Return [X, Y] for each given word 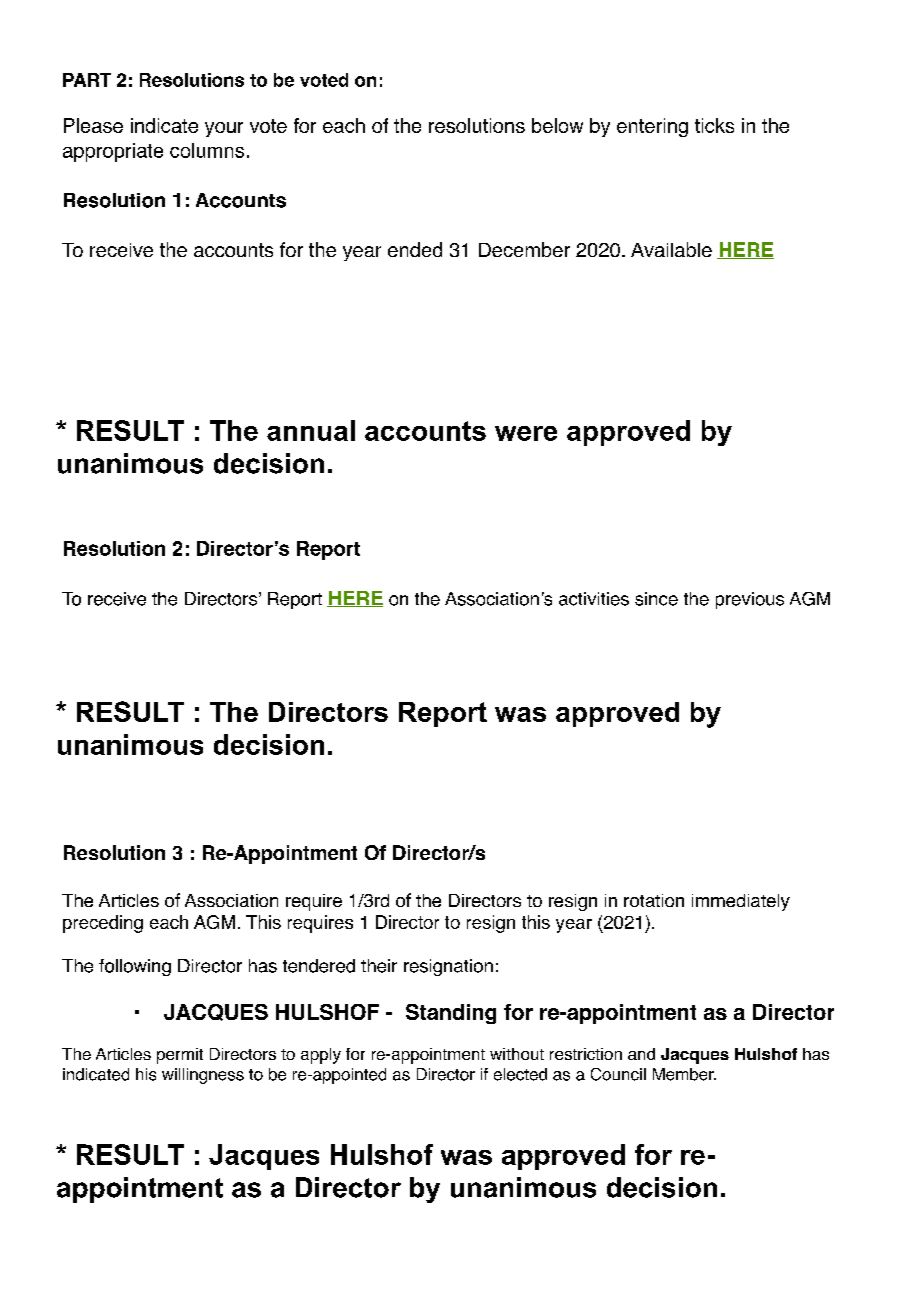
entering [652, 127]
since [656, 599]
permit [180, 1056]
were [526, 433]
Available [671, 249]
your [224, 129]
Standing [451, 1014]
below [557, 125]
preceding [103, 924]
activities [594, 599]
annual [311, 430]
